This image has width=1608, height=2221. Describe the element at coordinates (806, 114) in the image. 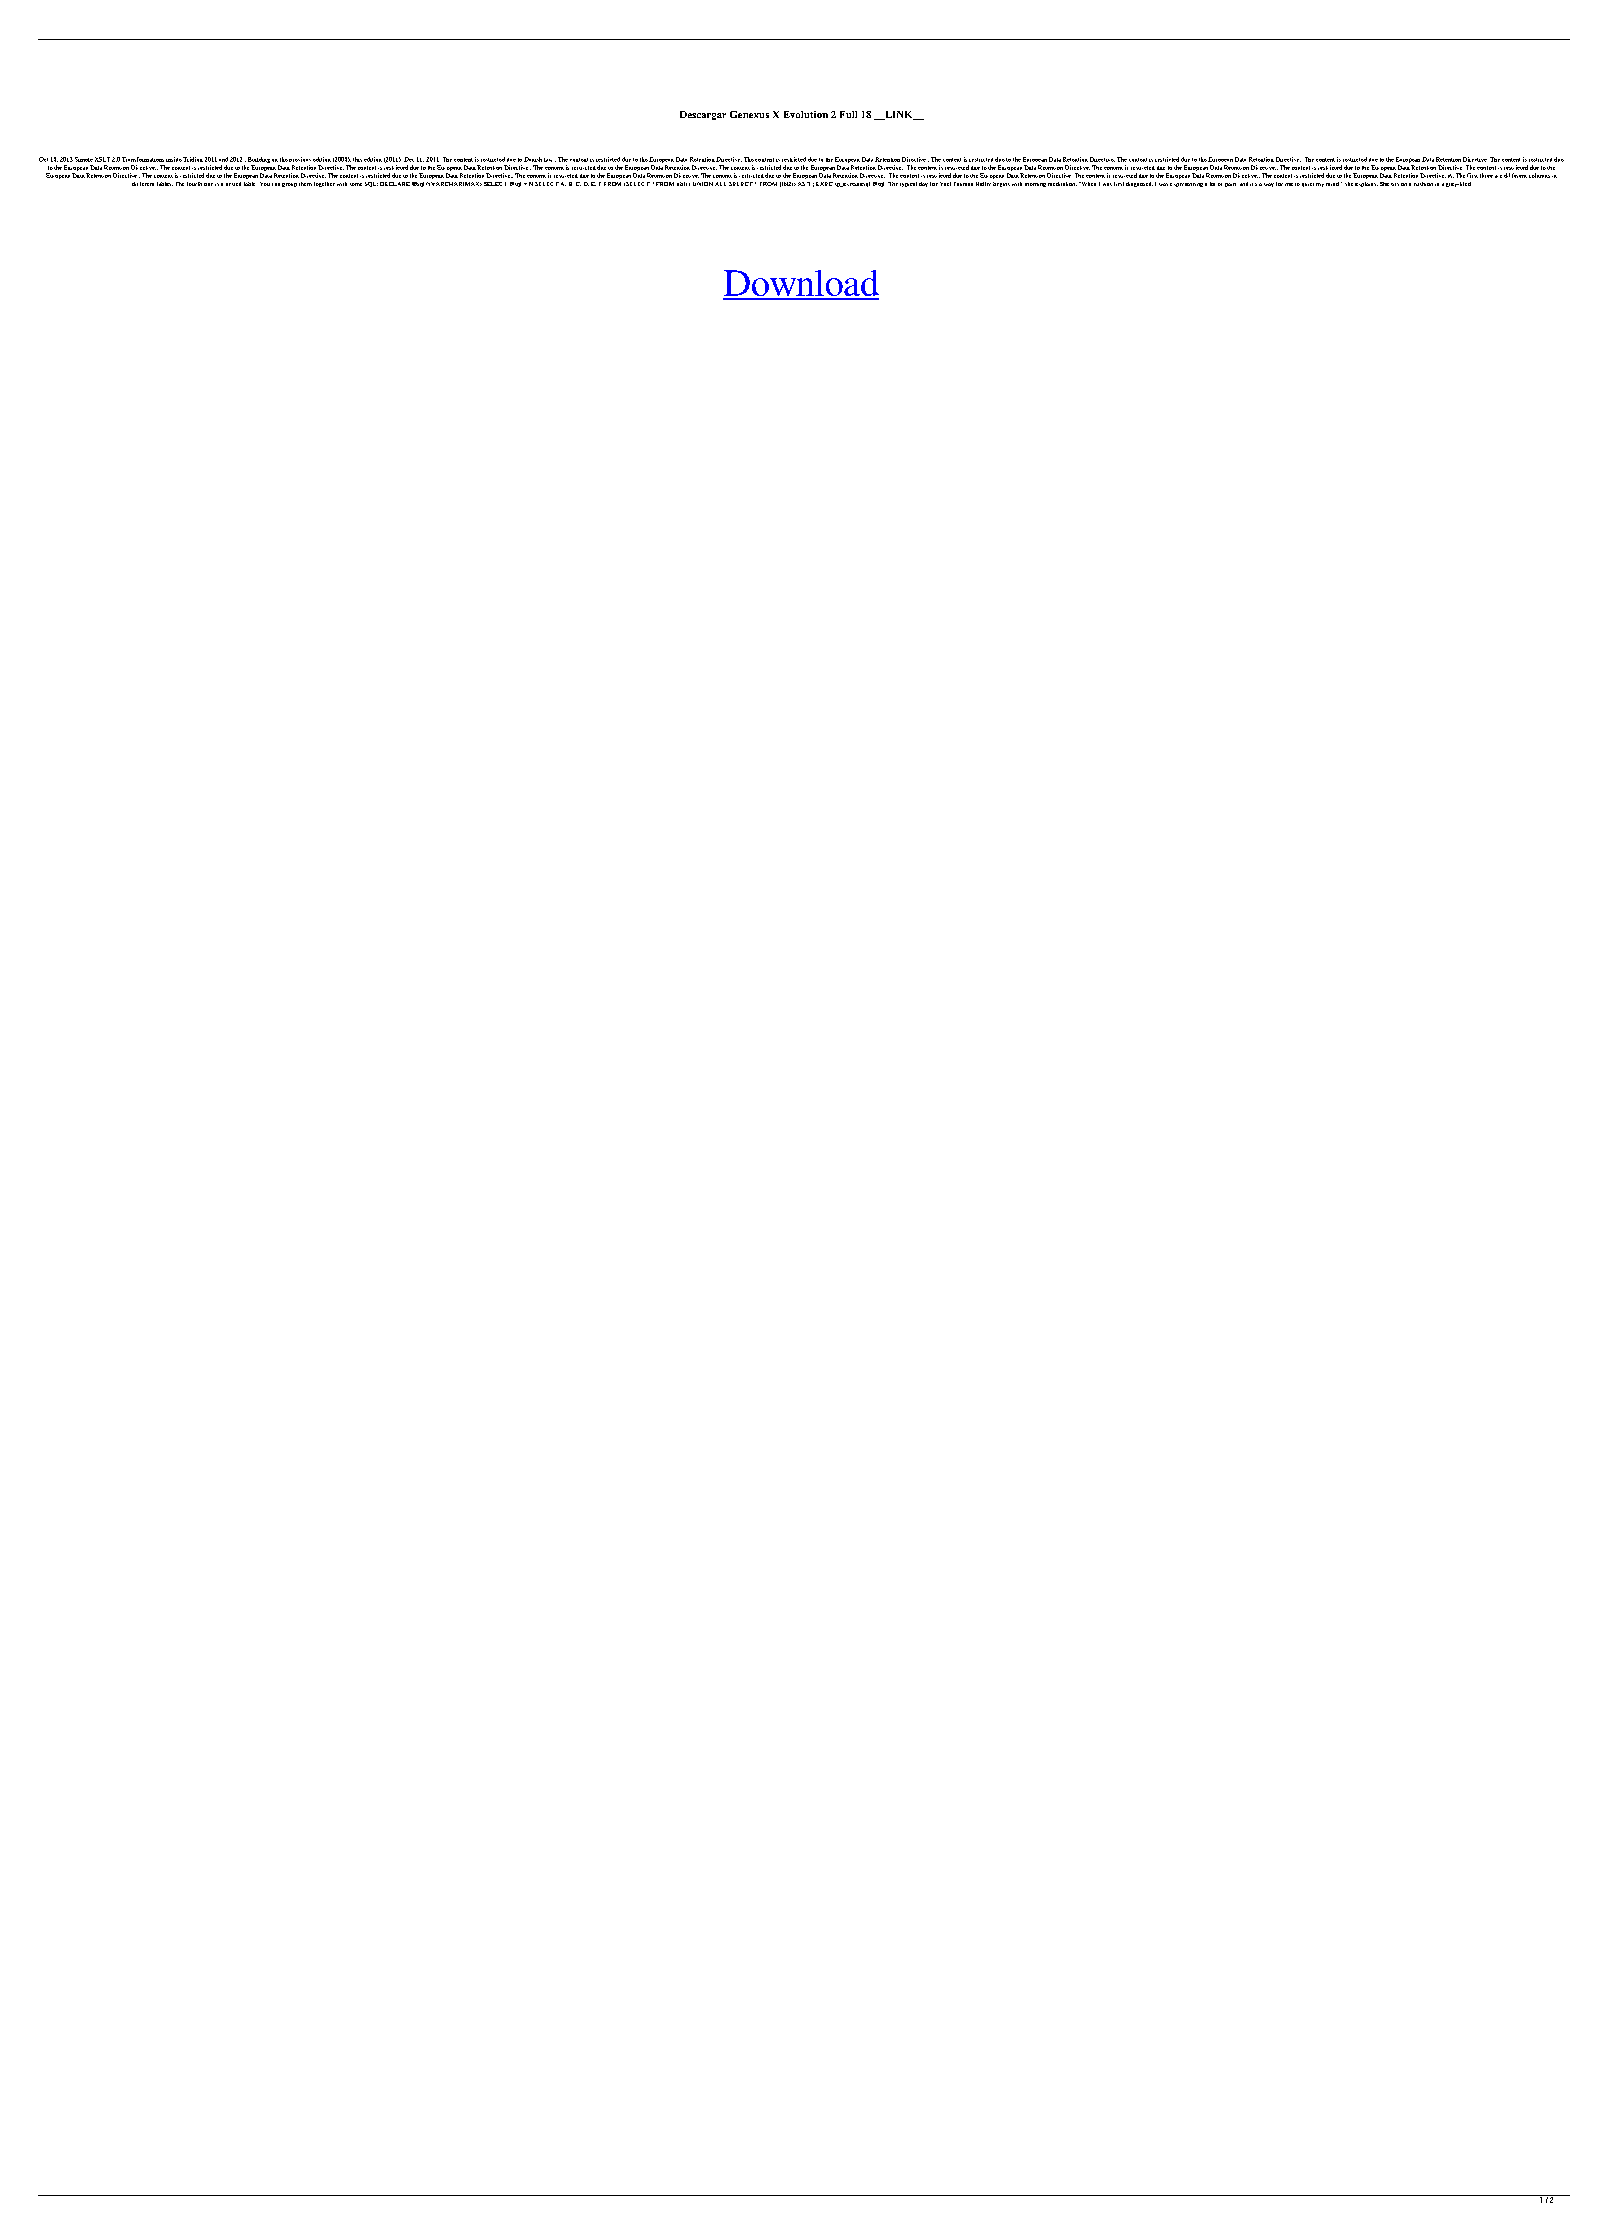

I see `Evolution` at that location.
